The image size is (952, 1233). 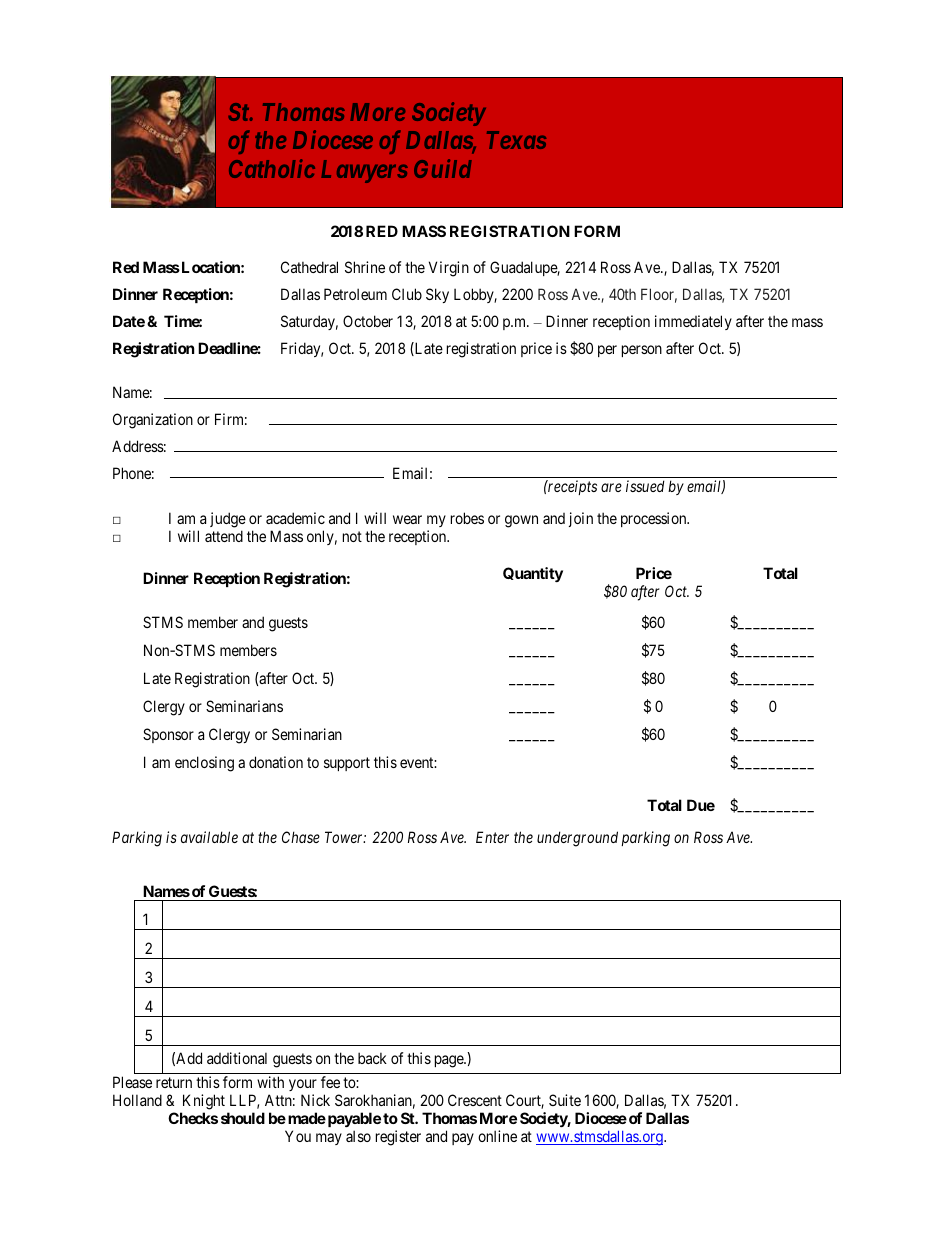 I want to click on judge, so click(x=228, y=520).
